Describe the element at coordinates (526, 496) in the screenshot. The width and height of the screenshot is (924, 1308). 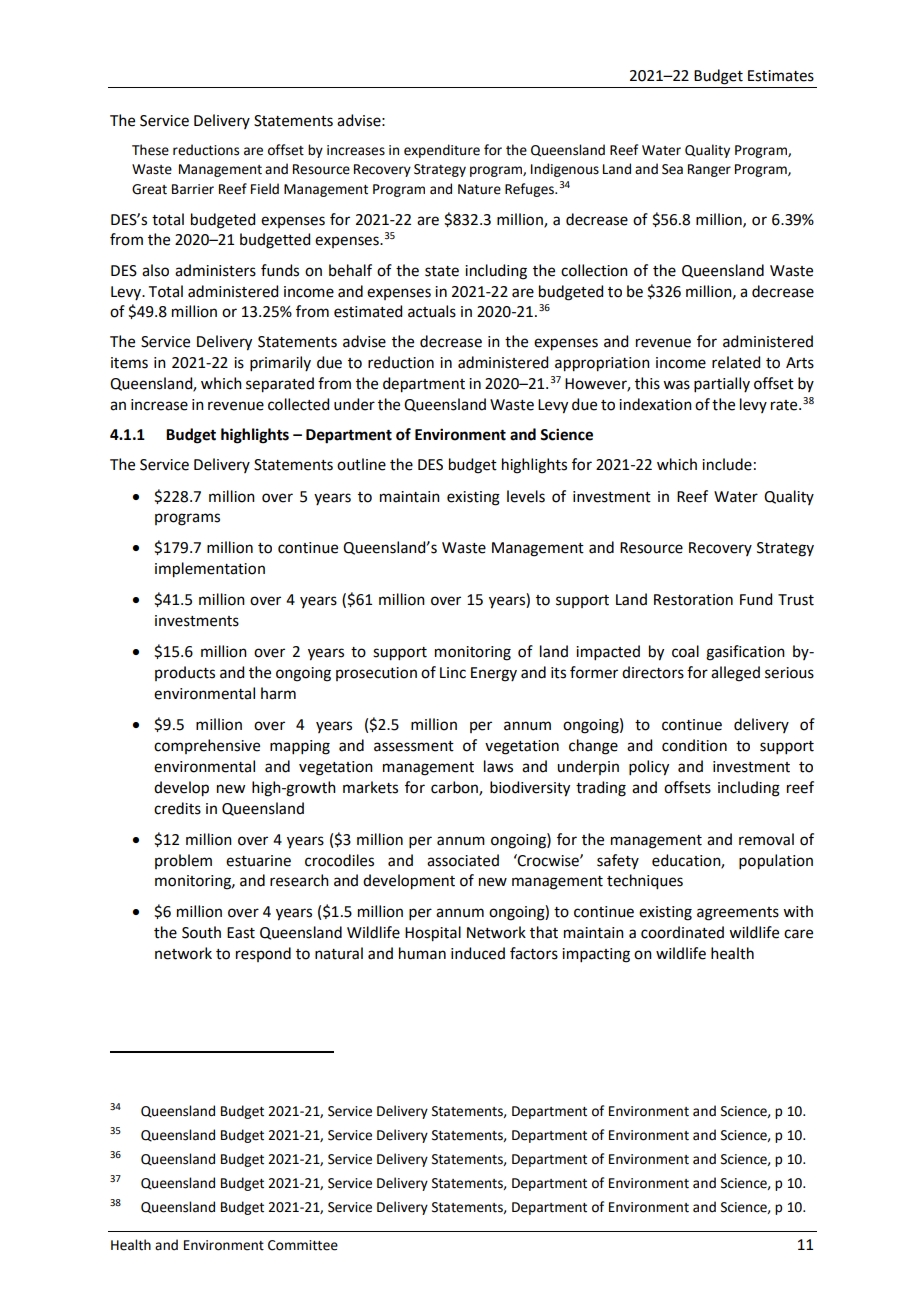
I see `levels` at that location.
